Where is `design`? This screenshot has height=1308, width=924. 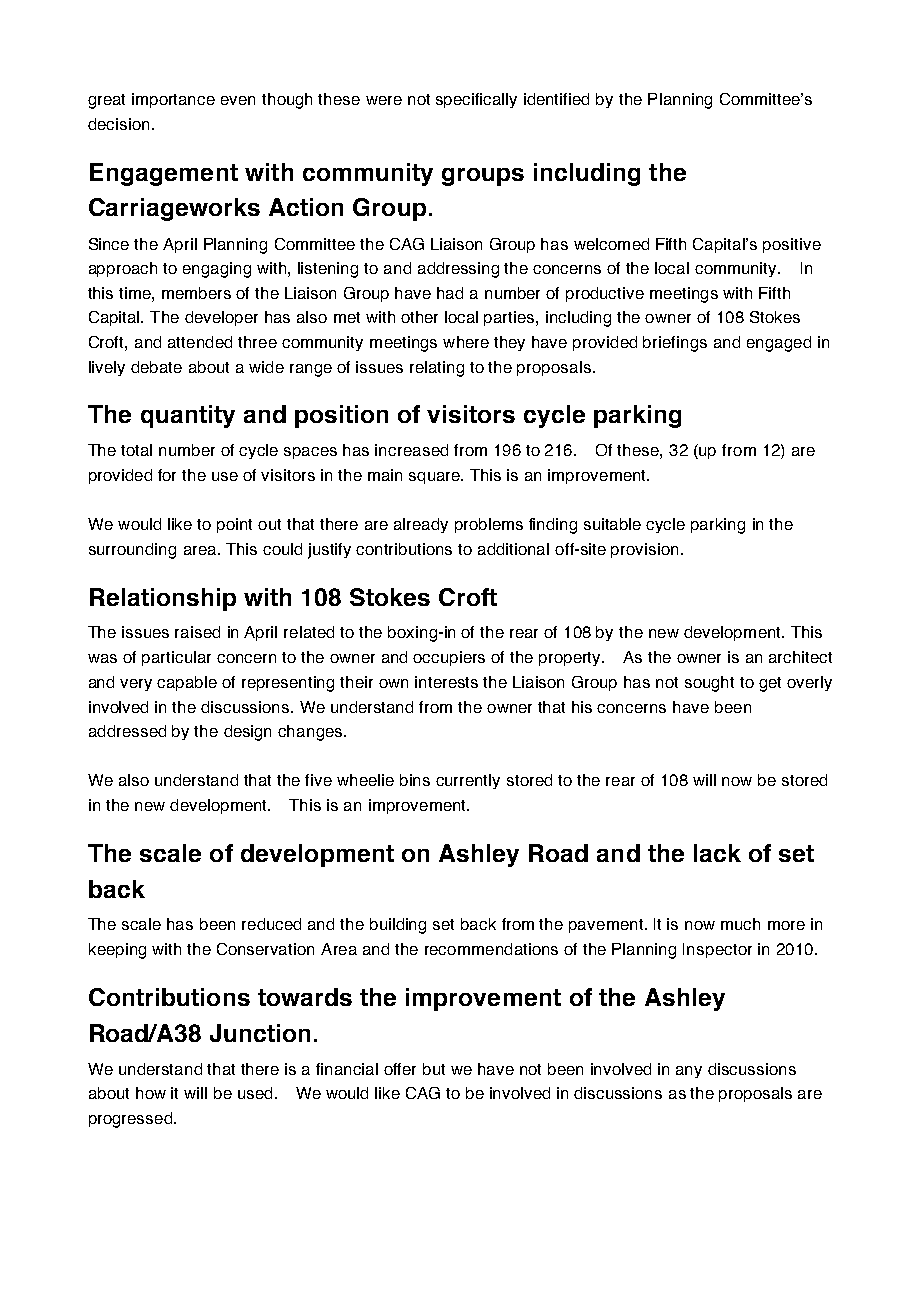
design is located at coordinates (247, 733).
